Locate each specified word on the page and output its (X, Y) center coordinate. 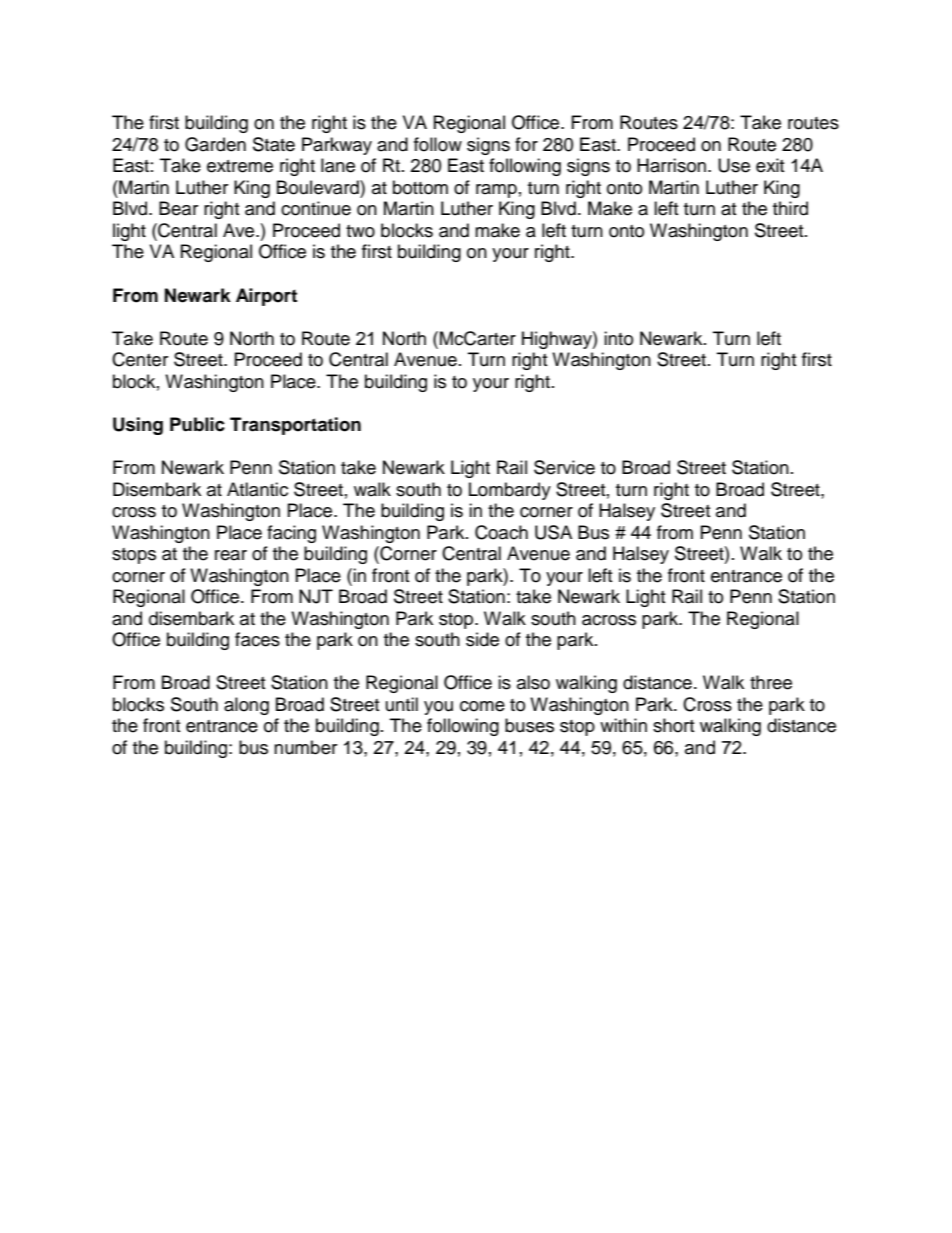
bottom (420, 187)
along (246, 706)
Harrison (671, 165)
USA (553, 532)
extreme (240, 166)
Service (564, 467)
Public (197, 424)
